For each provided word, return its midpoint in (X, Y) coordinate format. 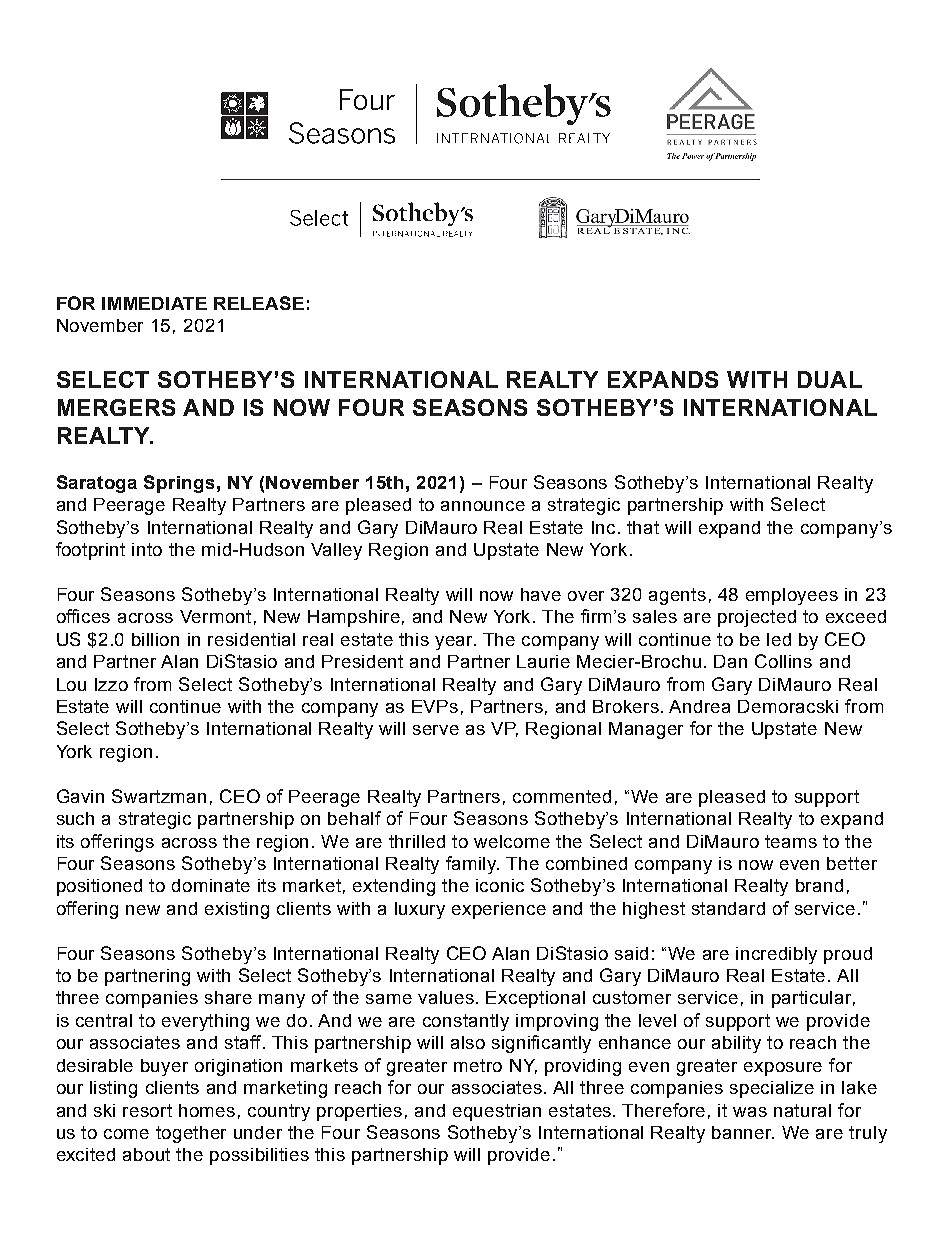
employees (792, 596)
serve (436, 730)
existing (237, 910)
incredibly (776, 955)
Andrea (699, 706)
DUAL (830, 379)
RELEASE (259, 303)
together (191, 1134)
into (147, 549)
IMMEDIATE (154, 303)
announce (483, 506)
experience (499, 910)
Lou (71, 684)
